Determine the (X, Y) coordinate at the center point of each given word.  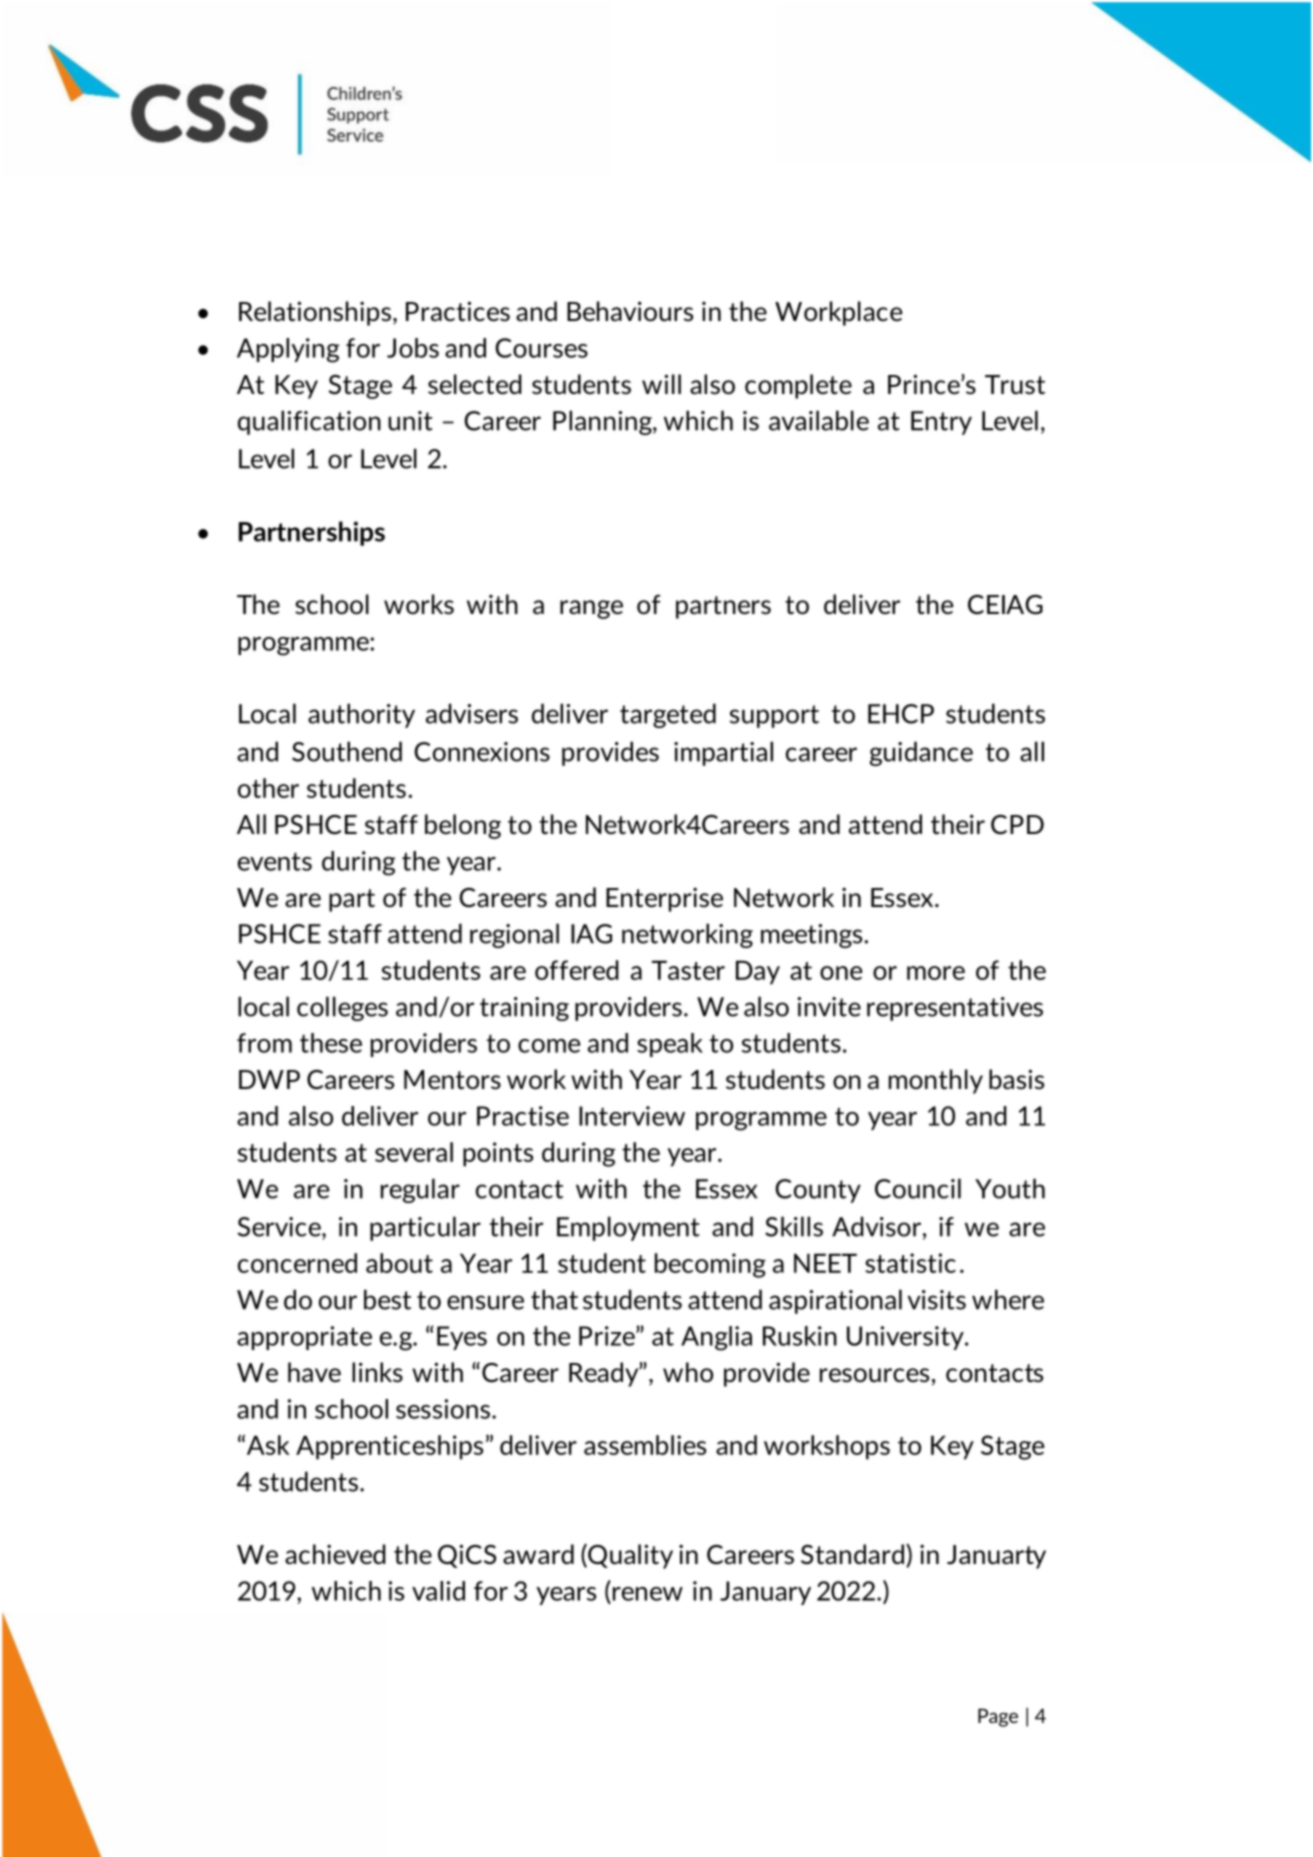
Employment (628, 1228)
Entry (941, 423)
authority (361, 715)
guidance (921, 753)
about (399, 1263)
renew (646, 1595)
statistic (910, 1263)
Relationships (315, 313)
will (661, 384)
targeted (668, 715)
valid (438, 1591)
